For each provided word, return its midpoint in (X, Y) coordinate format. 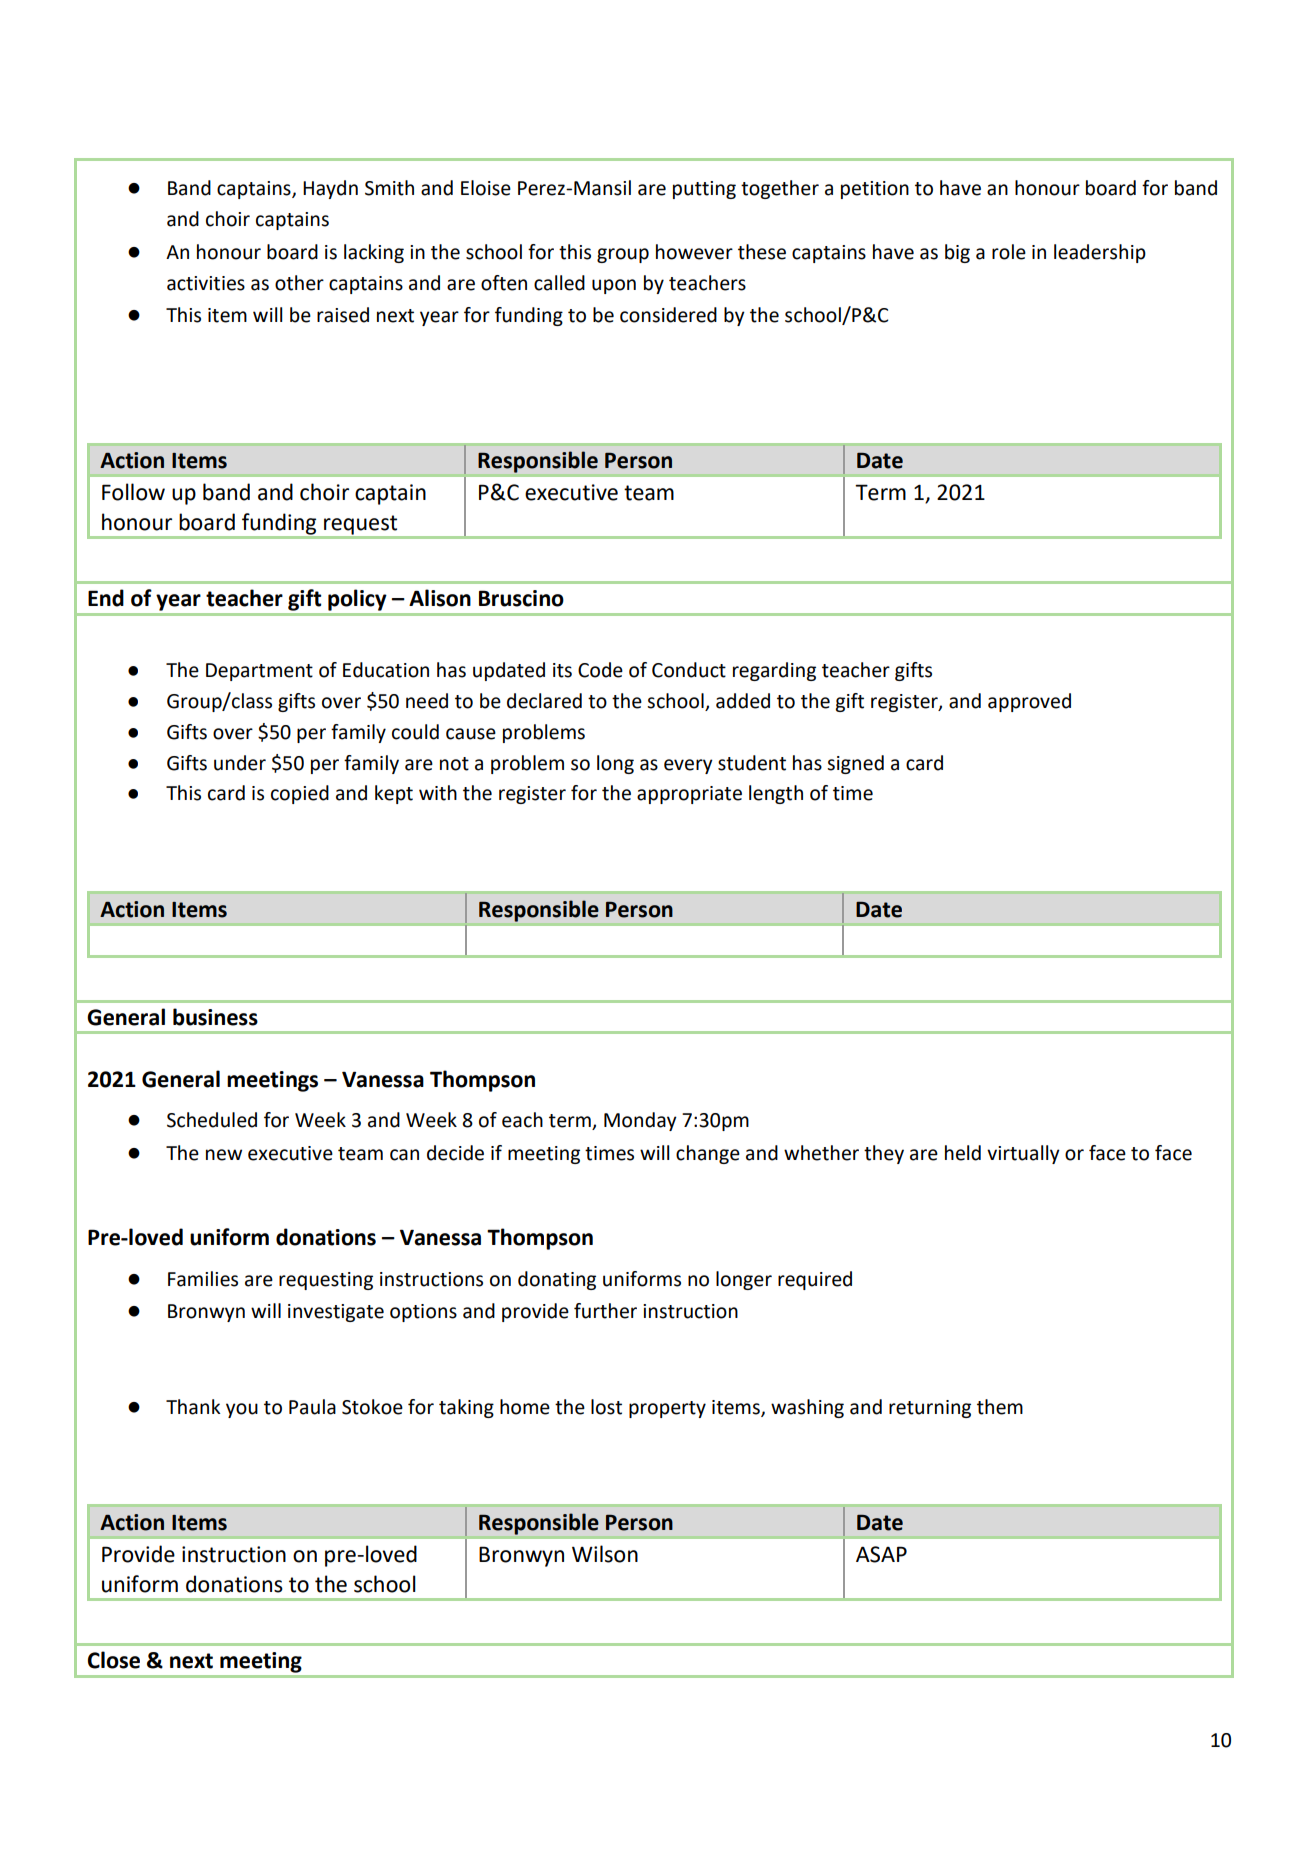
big (957, 253)
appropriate (689, 795)
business (215, 1017)
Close (114, 1660)
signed (855, 764)
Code (600, 670)
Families (203, 1279)
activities (206, 283)
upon (614, 286)
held (963, 1153)
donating (557, 1280)
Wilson (605, 1554)
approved (1029, 702)
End (106, 598)
